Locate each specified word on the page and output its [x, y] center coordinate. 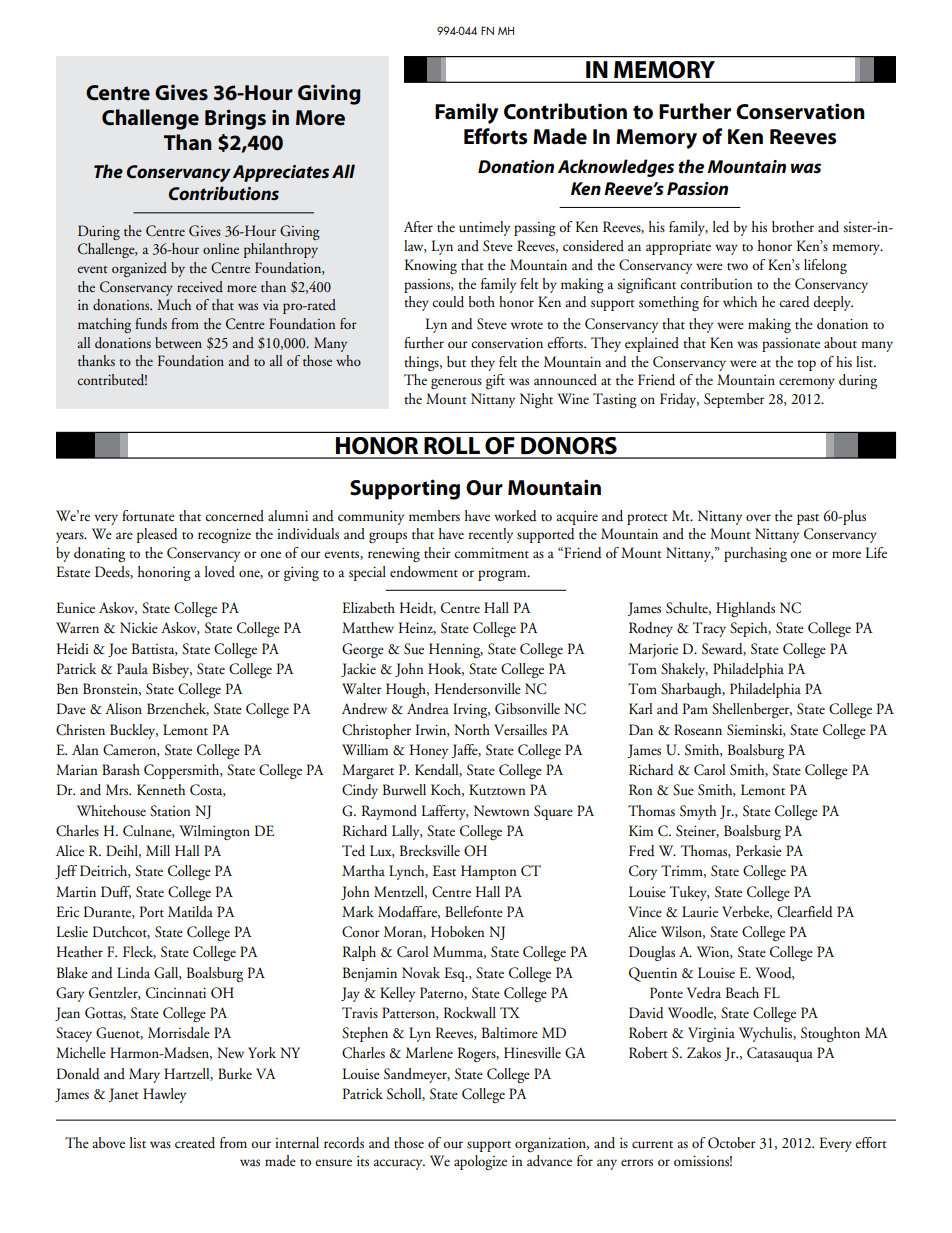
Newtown [502, 810]
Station [170, 811]
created [195, 1143]
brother [793, 226]
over [758, 517]
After [418, 226]
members [434, 516]
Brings [235, 119]
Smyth [698, 812]
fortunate [148, 515]
